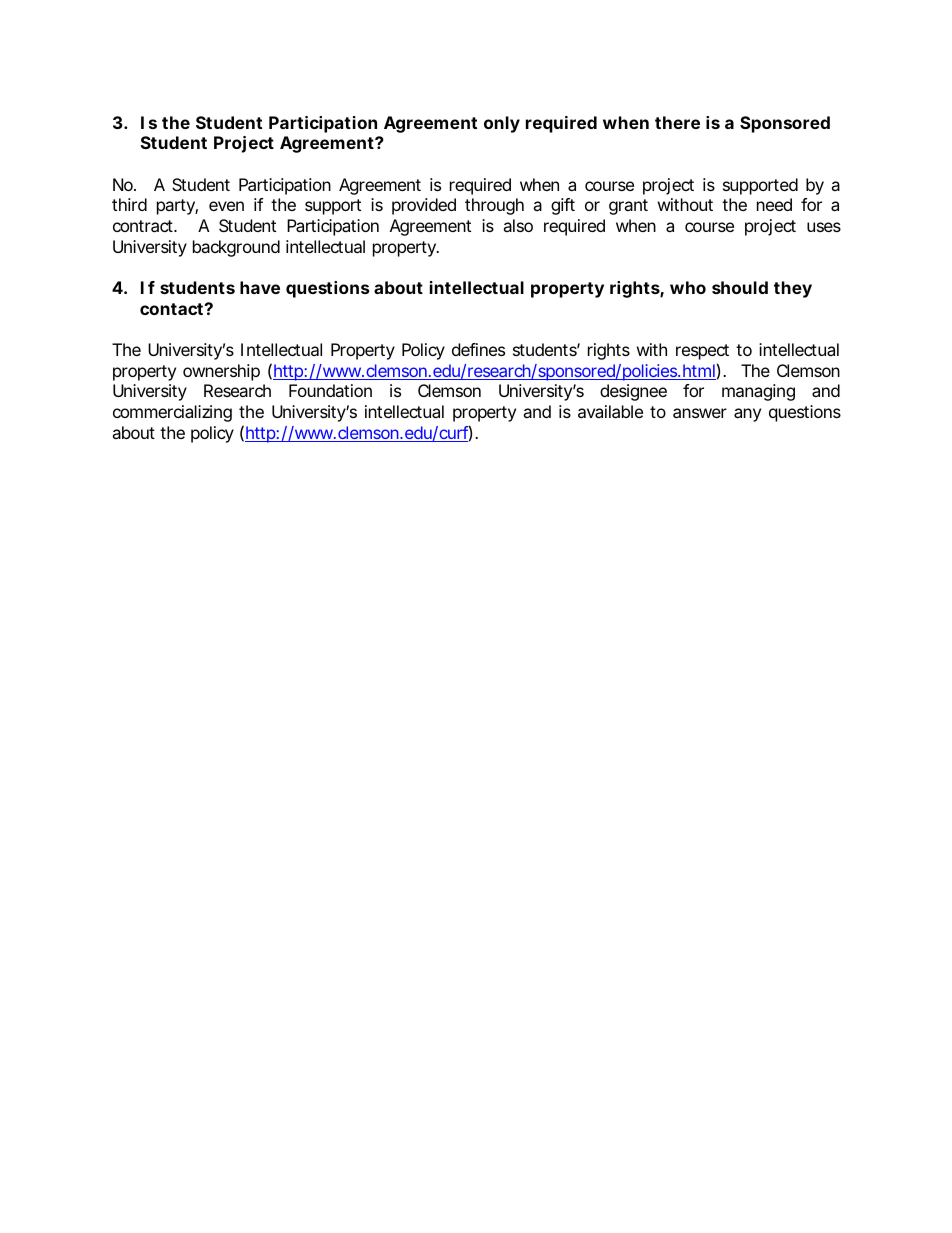 The image size is (952, 1233). I want to click on uses, so click(824, 227).
